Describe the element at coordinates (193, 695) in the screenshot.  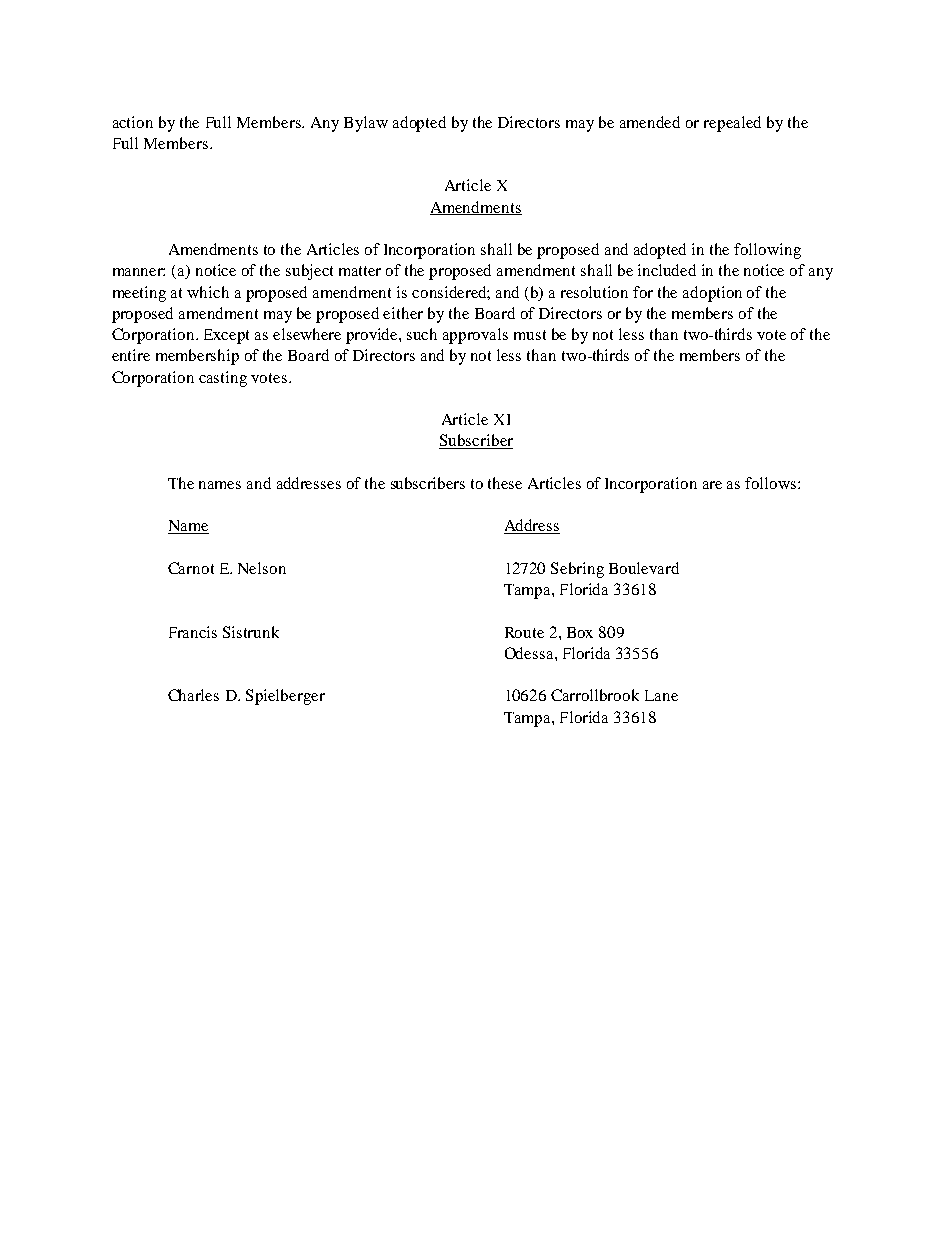
I see `Charles` at that location.
